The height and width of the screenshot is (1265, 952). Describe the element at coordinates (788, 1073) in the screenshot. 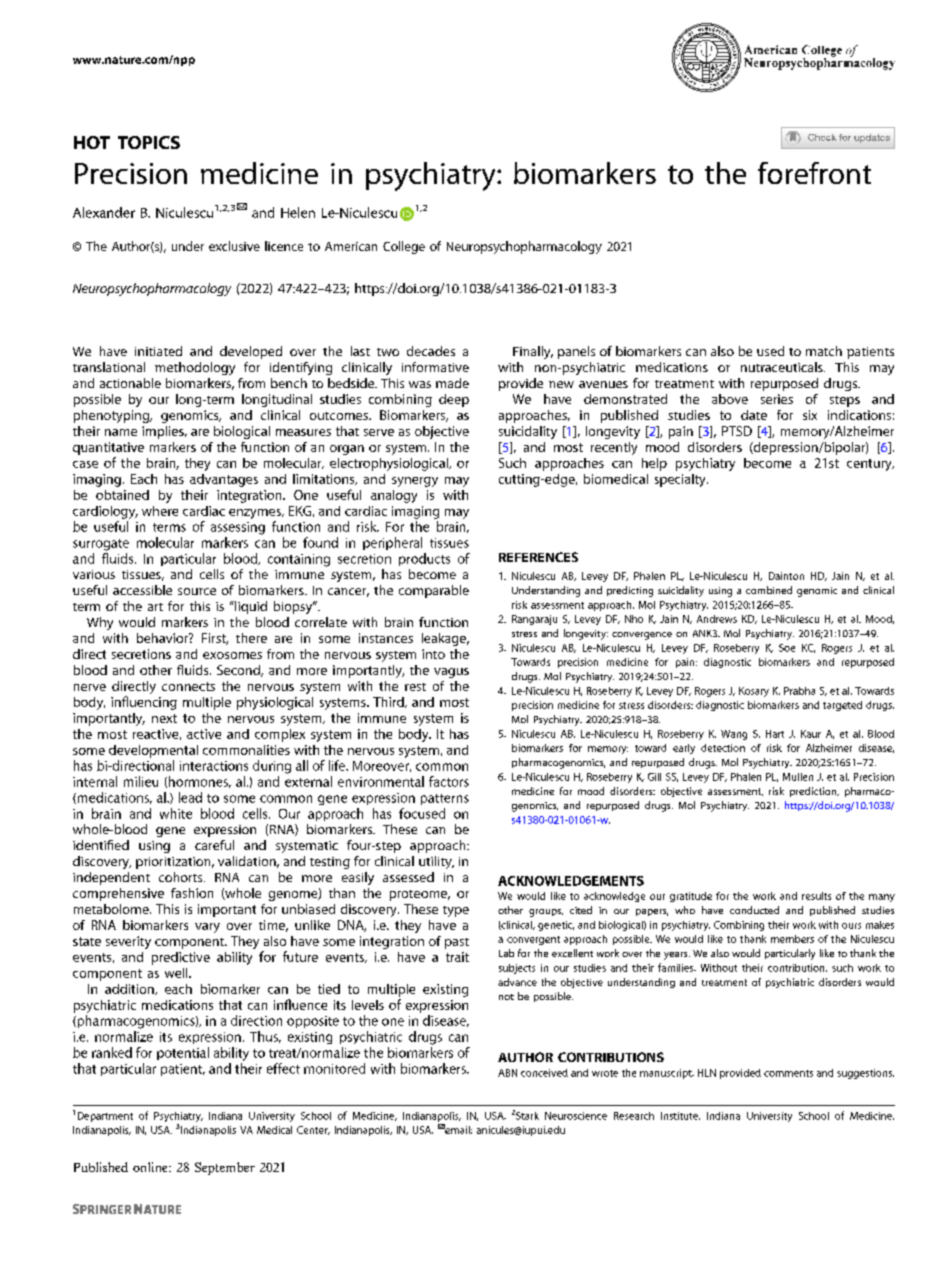

I see `comments` at that location.
